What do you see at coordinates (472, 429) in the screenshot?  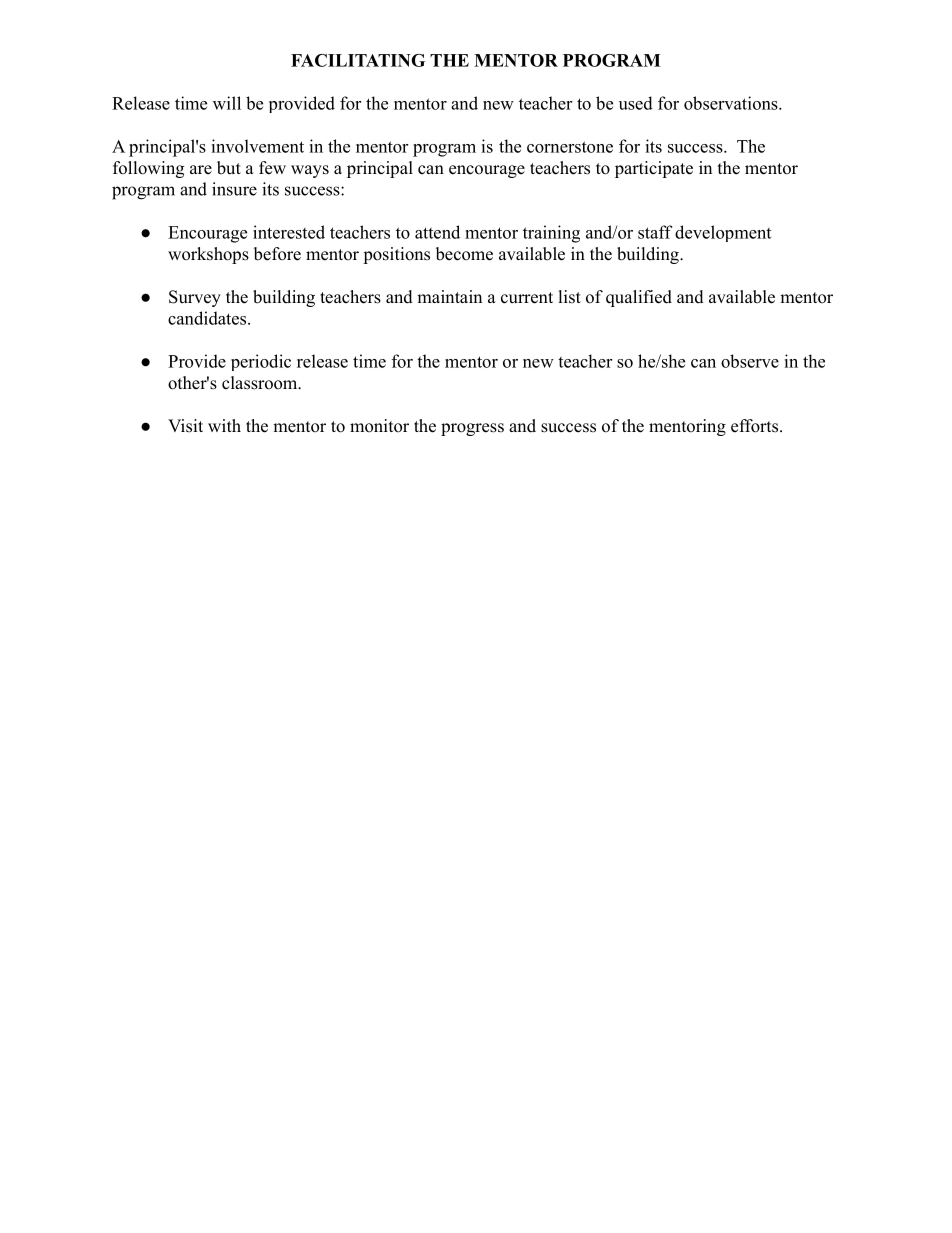 I see `progress` at bounding box center [472, 429].
